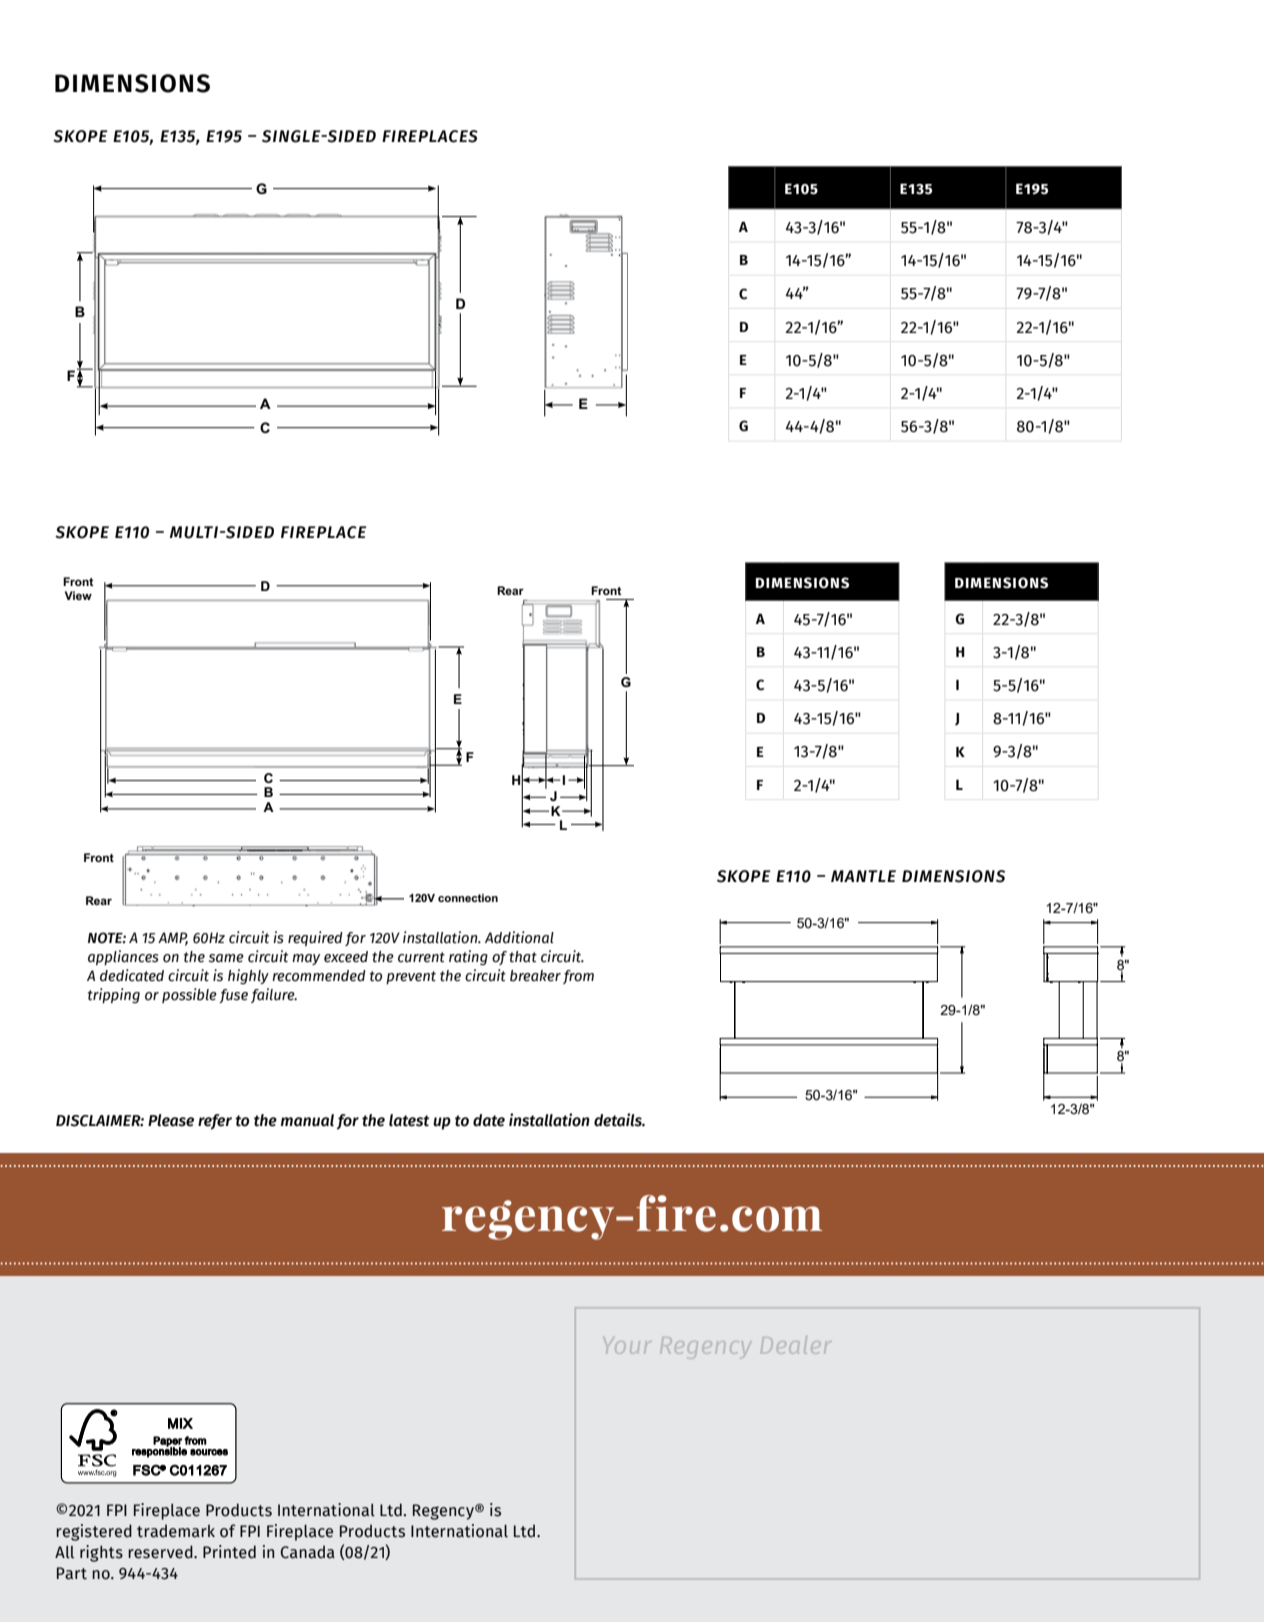 The image size is (1264, 1622). What do you see at coordinates (307, 1552) in the page?
I see `Canada` at bounding box center [307, 1552].
